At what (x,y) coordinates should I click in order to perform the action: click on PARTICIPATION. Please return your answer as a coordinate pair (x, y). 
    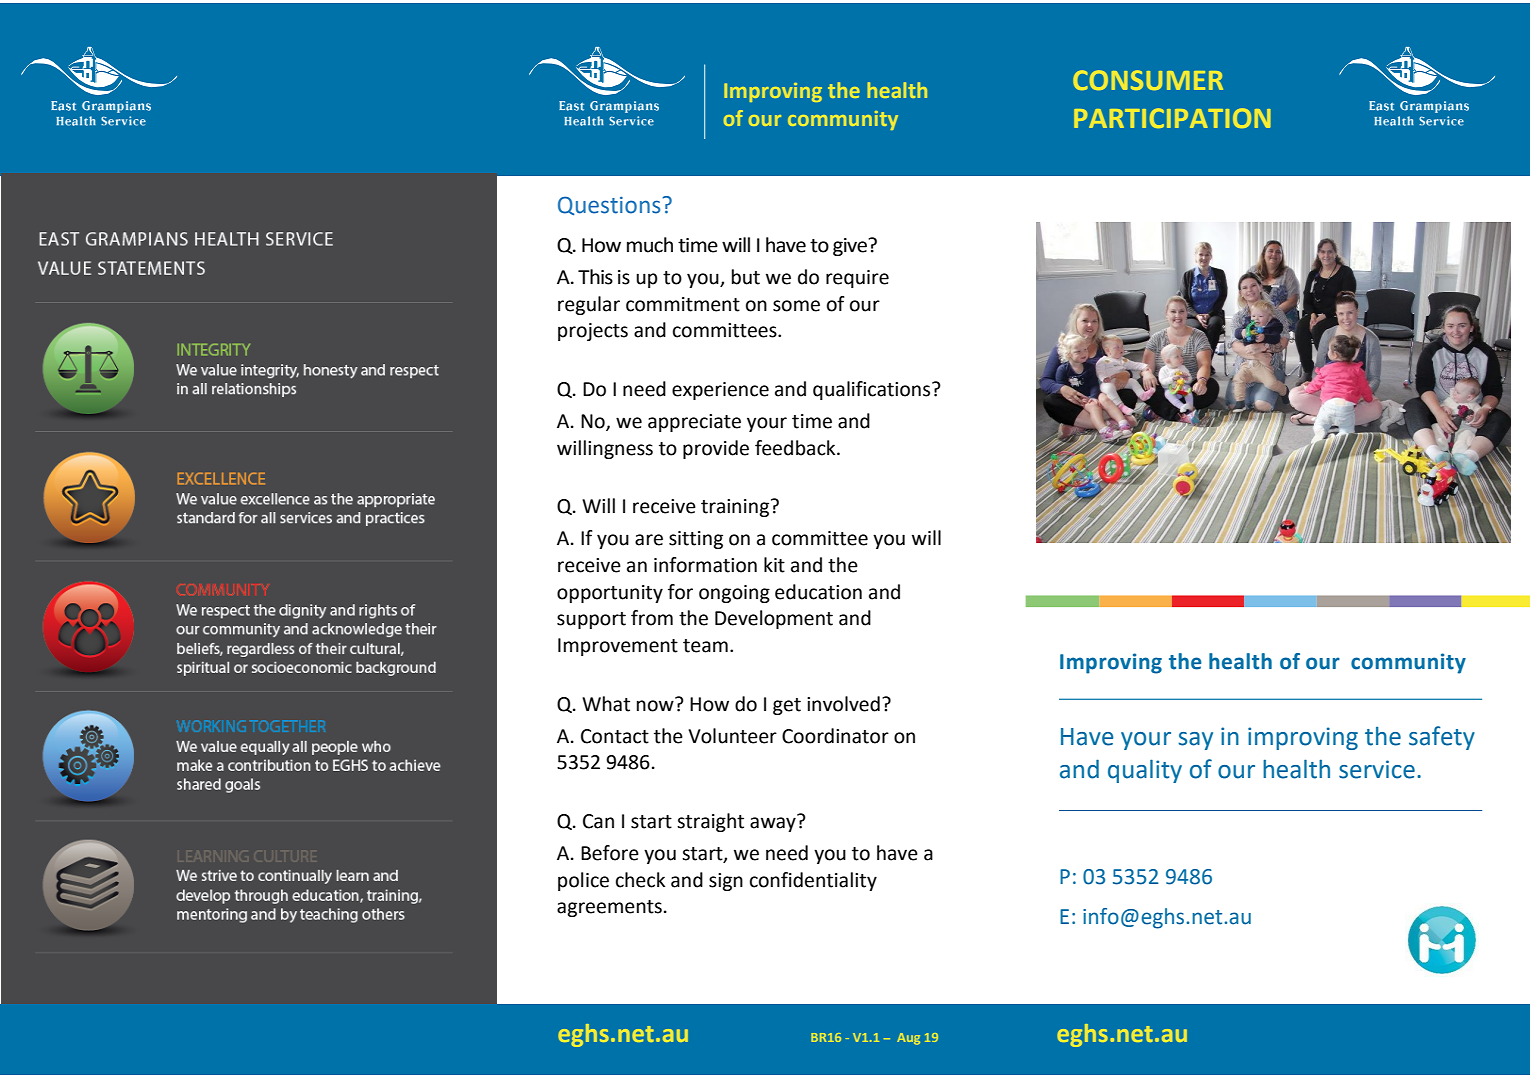
    Looking at the image, I should click on (1172, 118).
